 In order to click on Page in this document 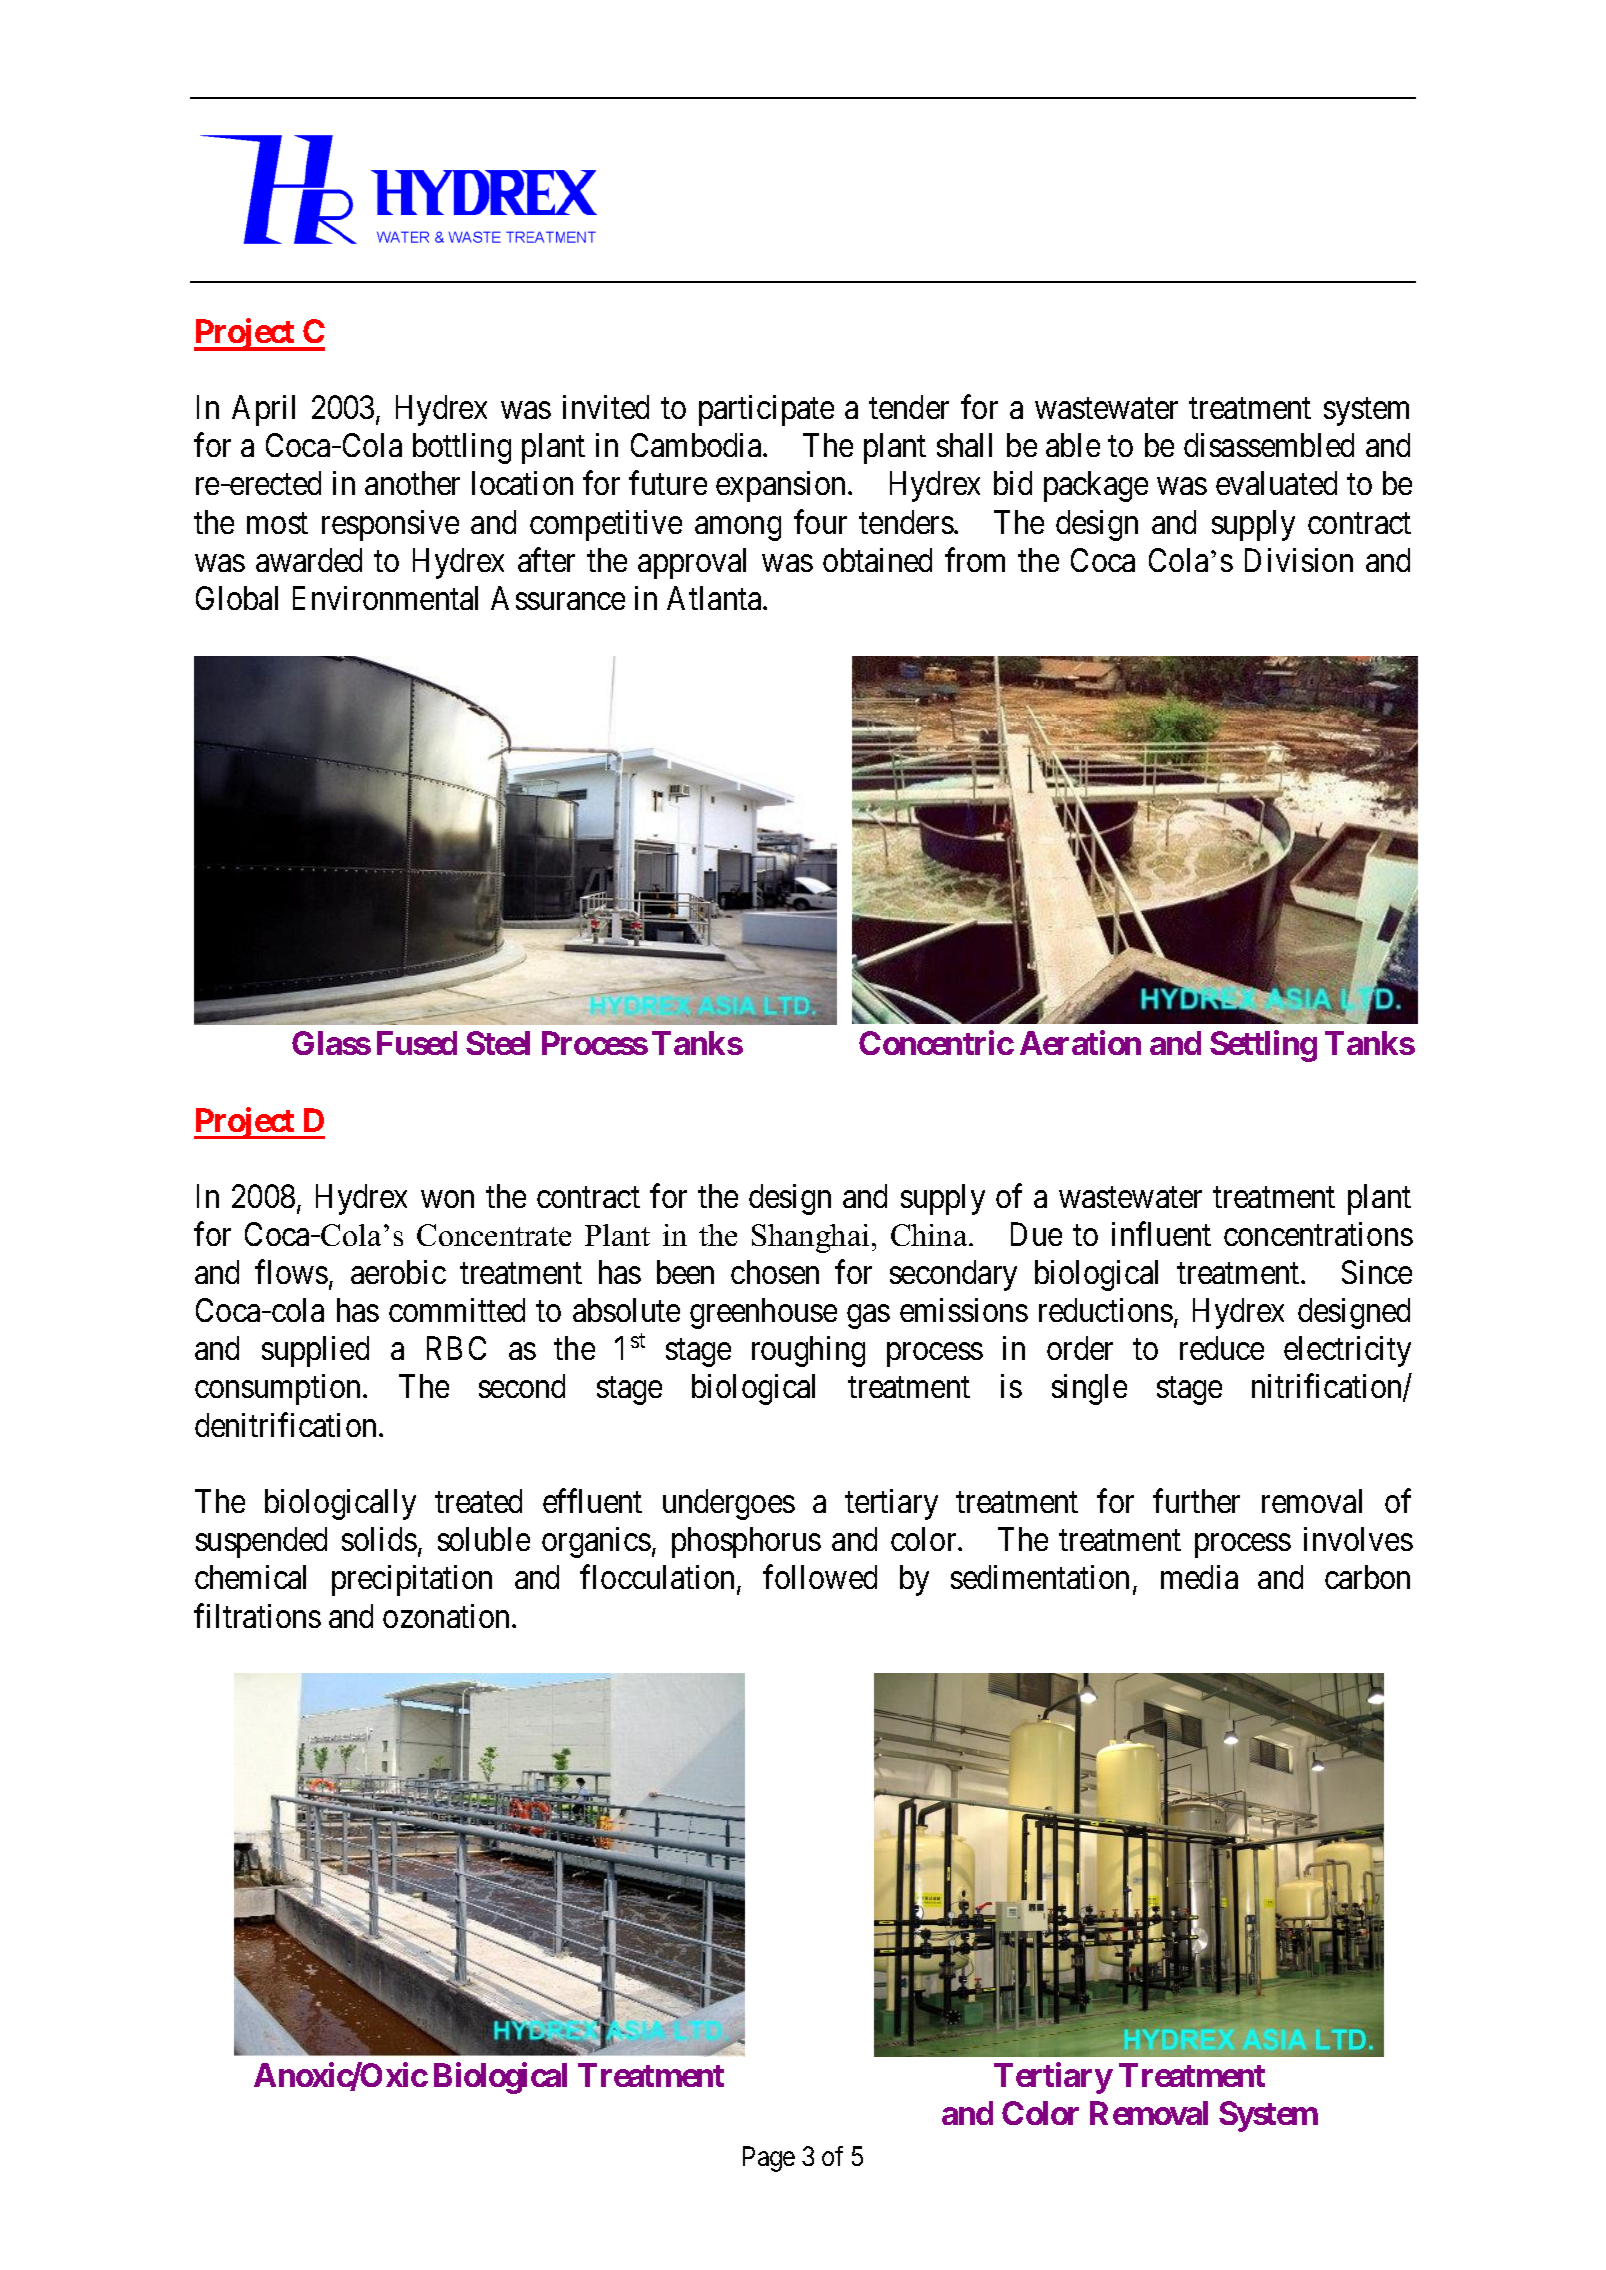, I will do `click(769, 2159)`.
